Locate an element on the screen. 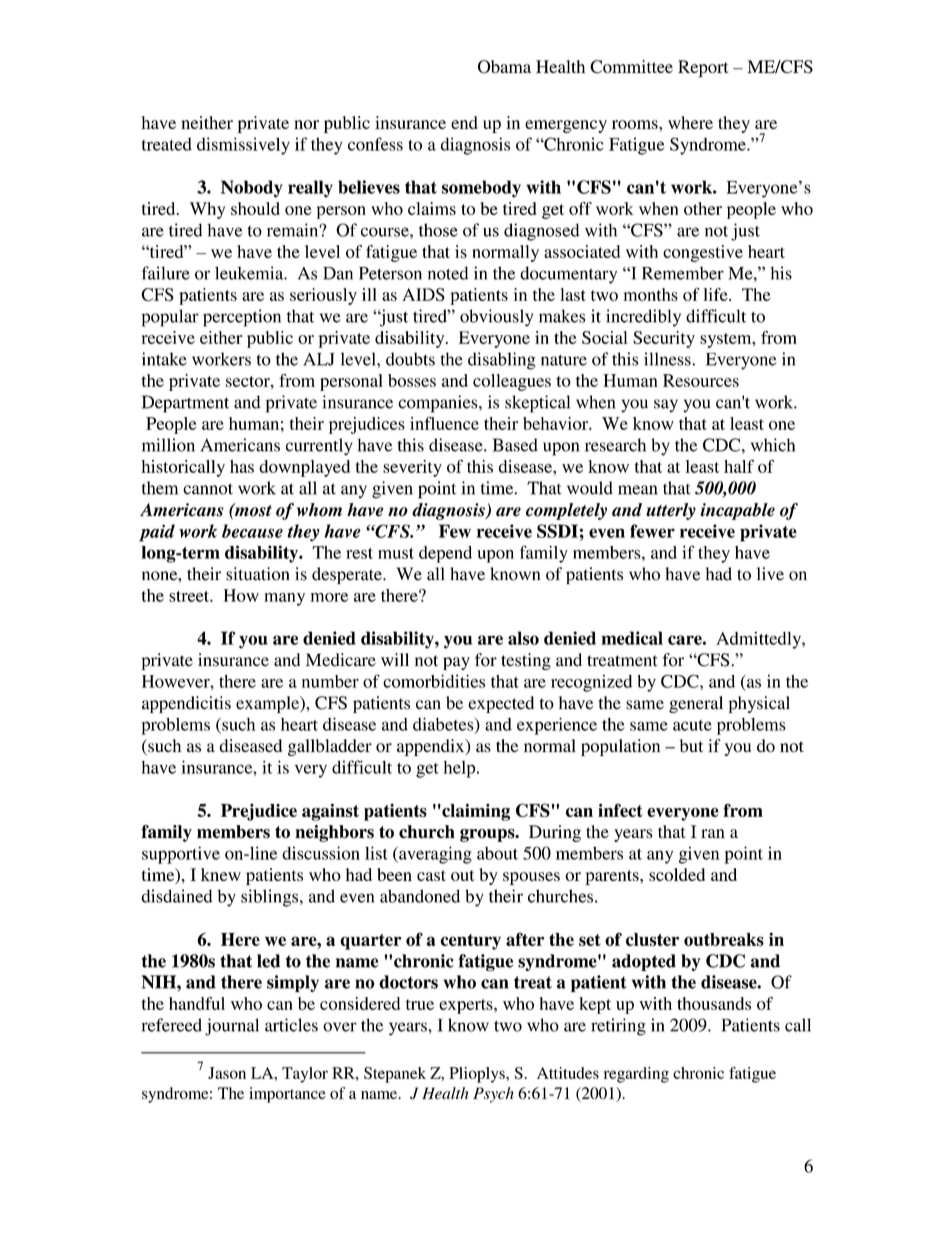 This screenshot has width=952, height=1233. Obama is located at coordinates (504, 67).
